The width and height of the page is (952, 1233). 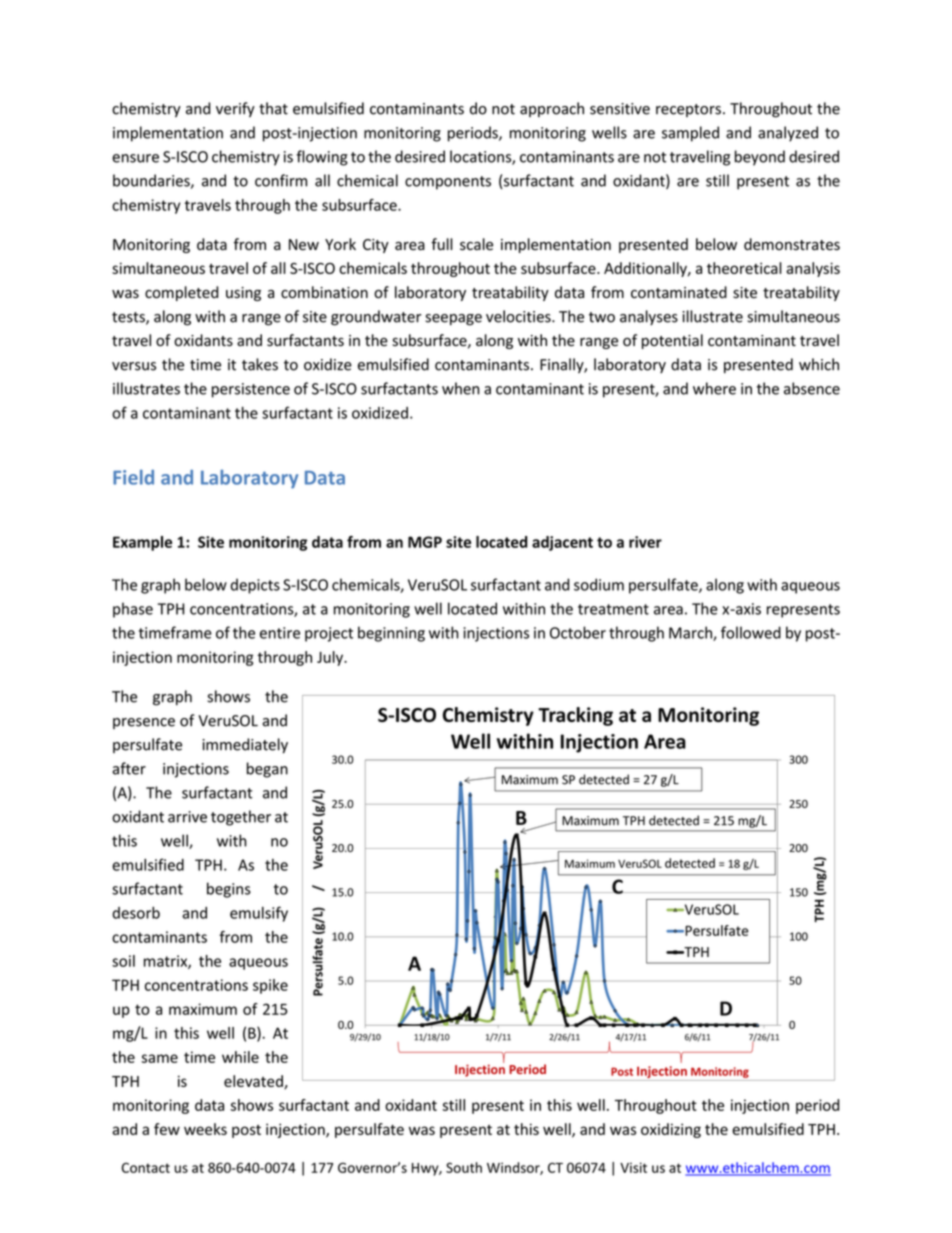 What do you see at coordinates (671, 1130) in the page?
I see `oxidizing` at bounding box center [671, 1130].
